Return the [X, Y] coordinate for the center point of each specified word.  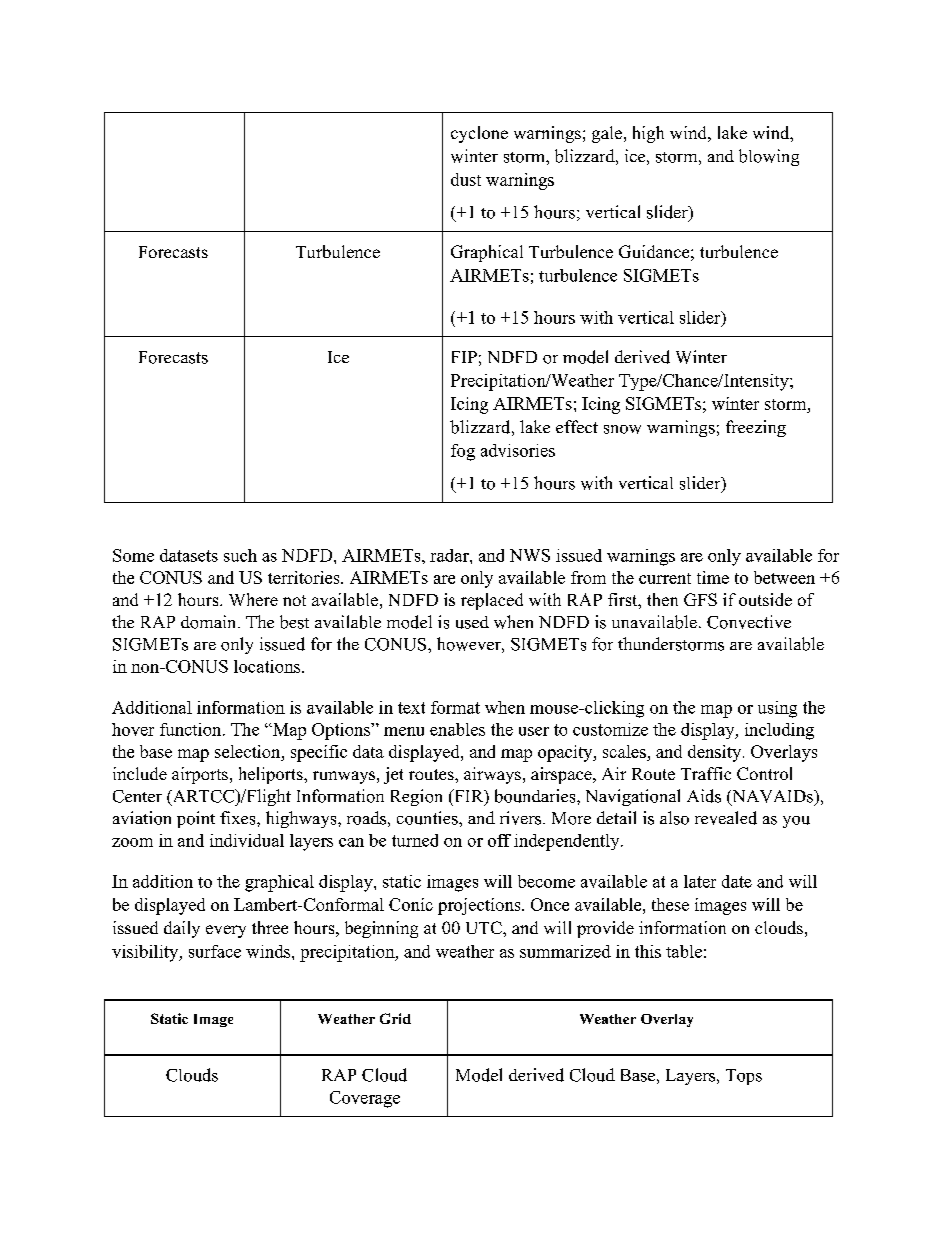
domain [210, 622]
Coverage [365, 1099]
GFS [700, 599]
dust [466, 179]
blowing [769, 157]
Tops [744, 1077]
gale [607, 134]
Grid [395, 1018]
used [472, 622]
